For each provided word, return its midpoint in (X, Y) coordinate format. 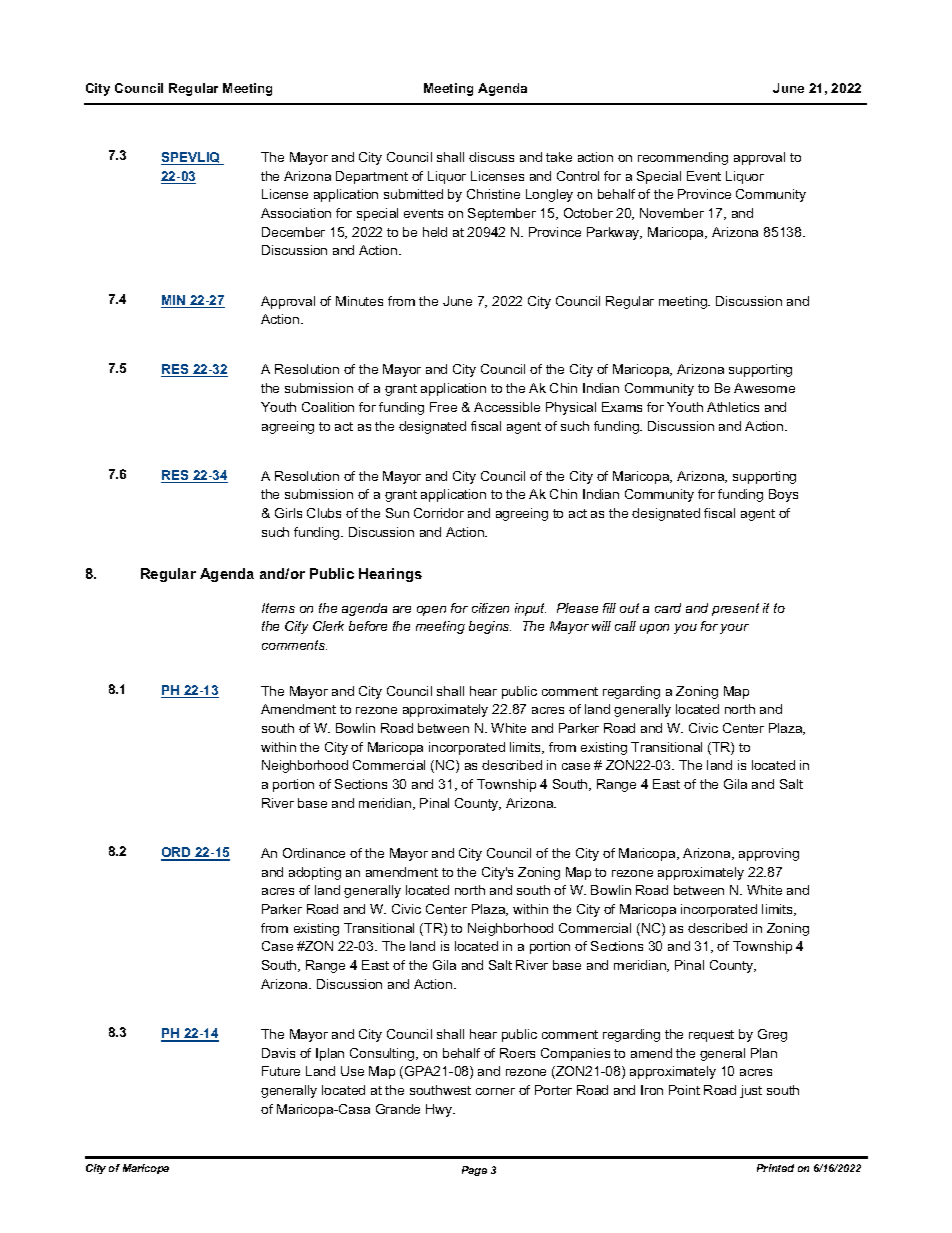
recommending (683, 158)
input (530, 609)
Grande (398, 1109)
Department (372, 177)
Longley (549, 195)
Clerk (328, 626)
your (734, 629)
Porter (553, 1090)
